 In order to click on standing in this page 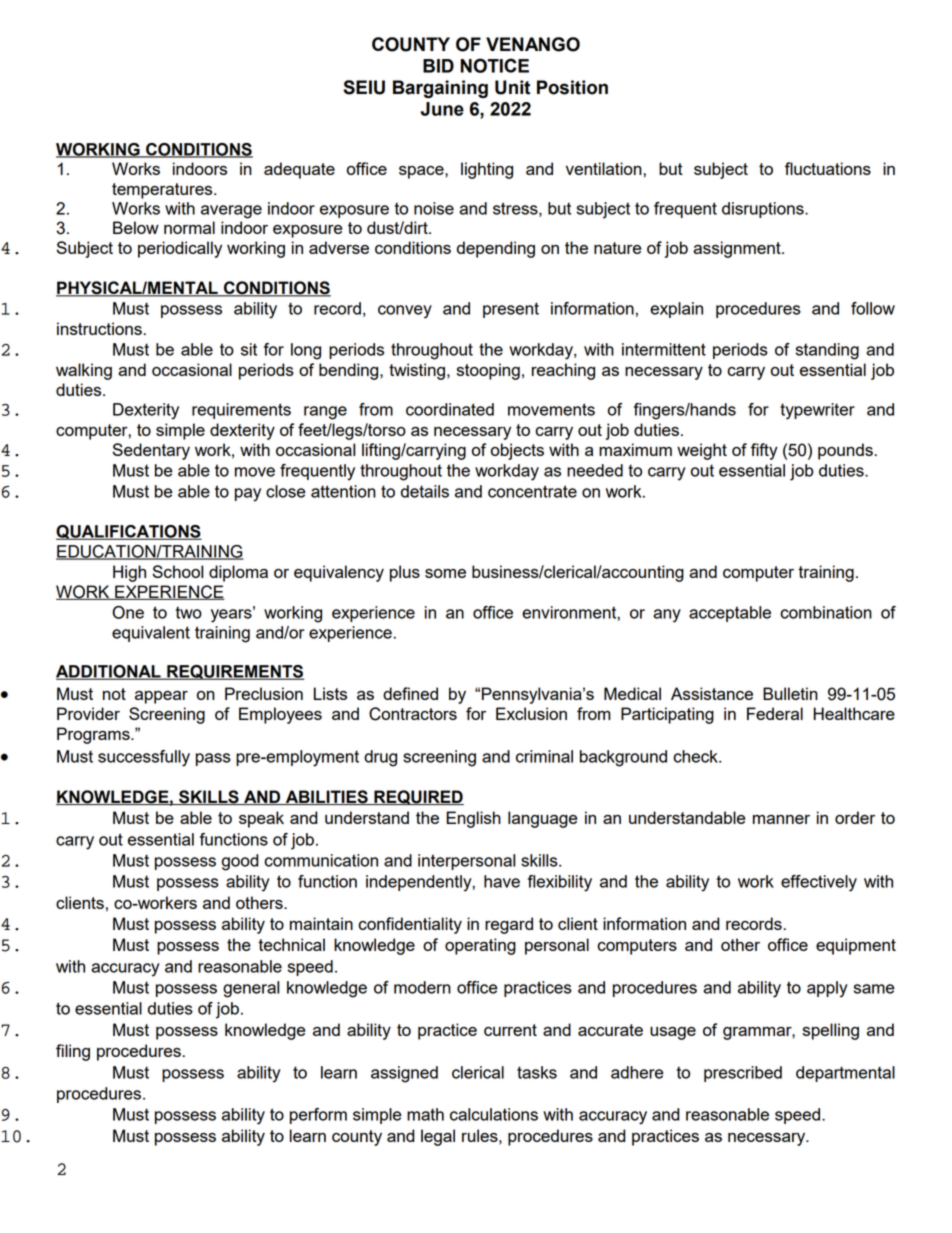, I will do `click(827, 351)`.
